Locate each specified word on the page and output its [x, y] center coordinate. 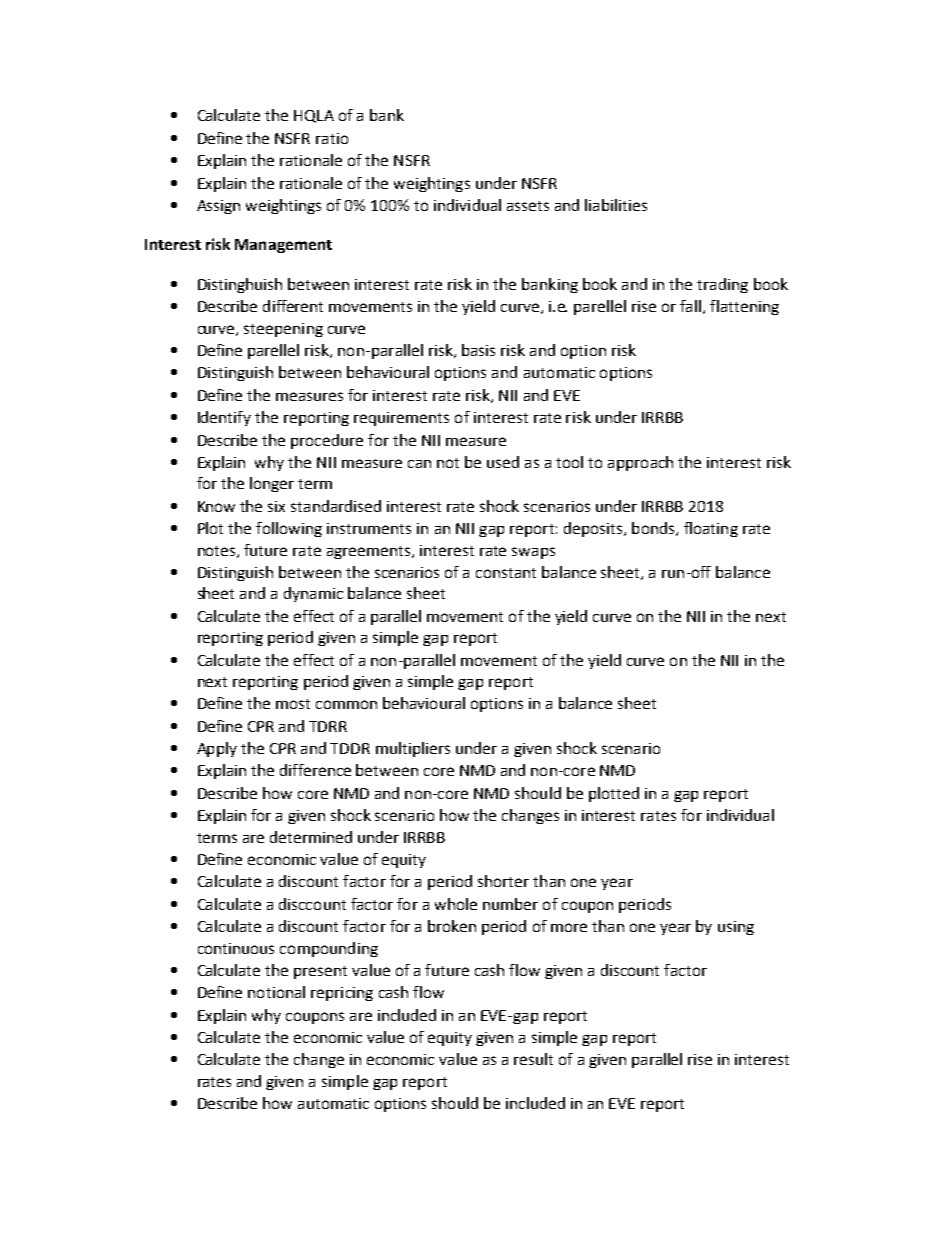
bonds [654, 529]
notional [276, 992]
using [736, 928]
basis [478, 350]
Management [283, 246]
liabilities [616, 205]
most [293, 704]
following [289, 529]
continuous [236, 948]
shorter [503, 881]
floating [711, 529]
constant [506, 573]
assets [528, 206]
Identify [224, 418]
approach [640, 463]
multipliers [413, 749]
